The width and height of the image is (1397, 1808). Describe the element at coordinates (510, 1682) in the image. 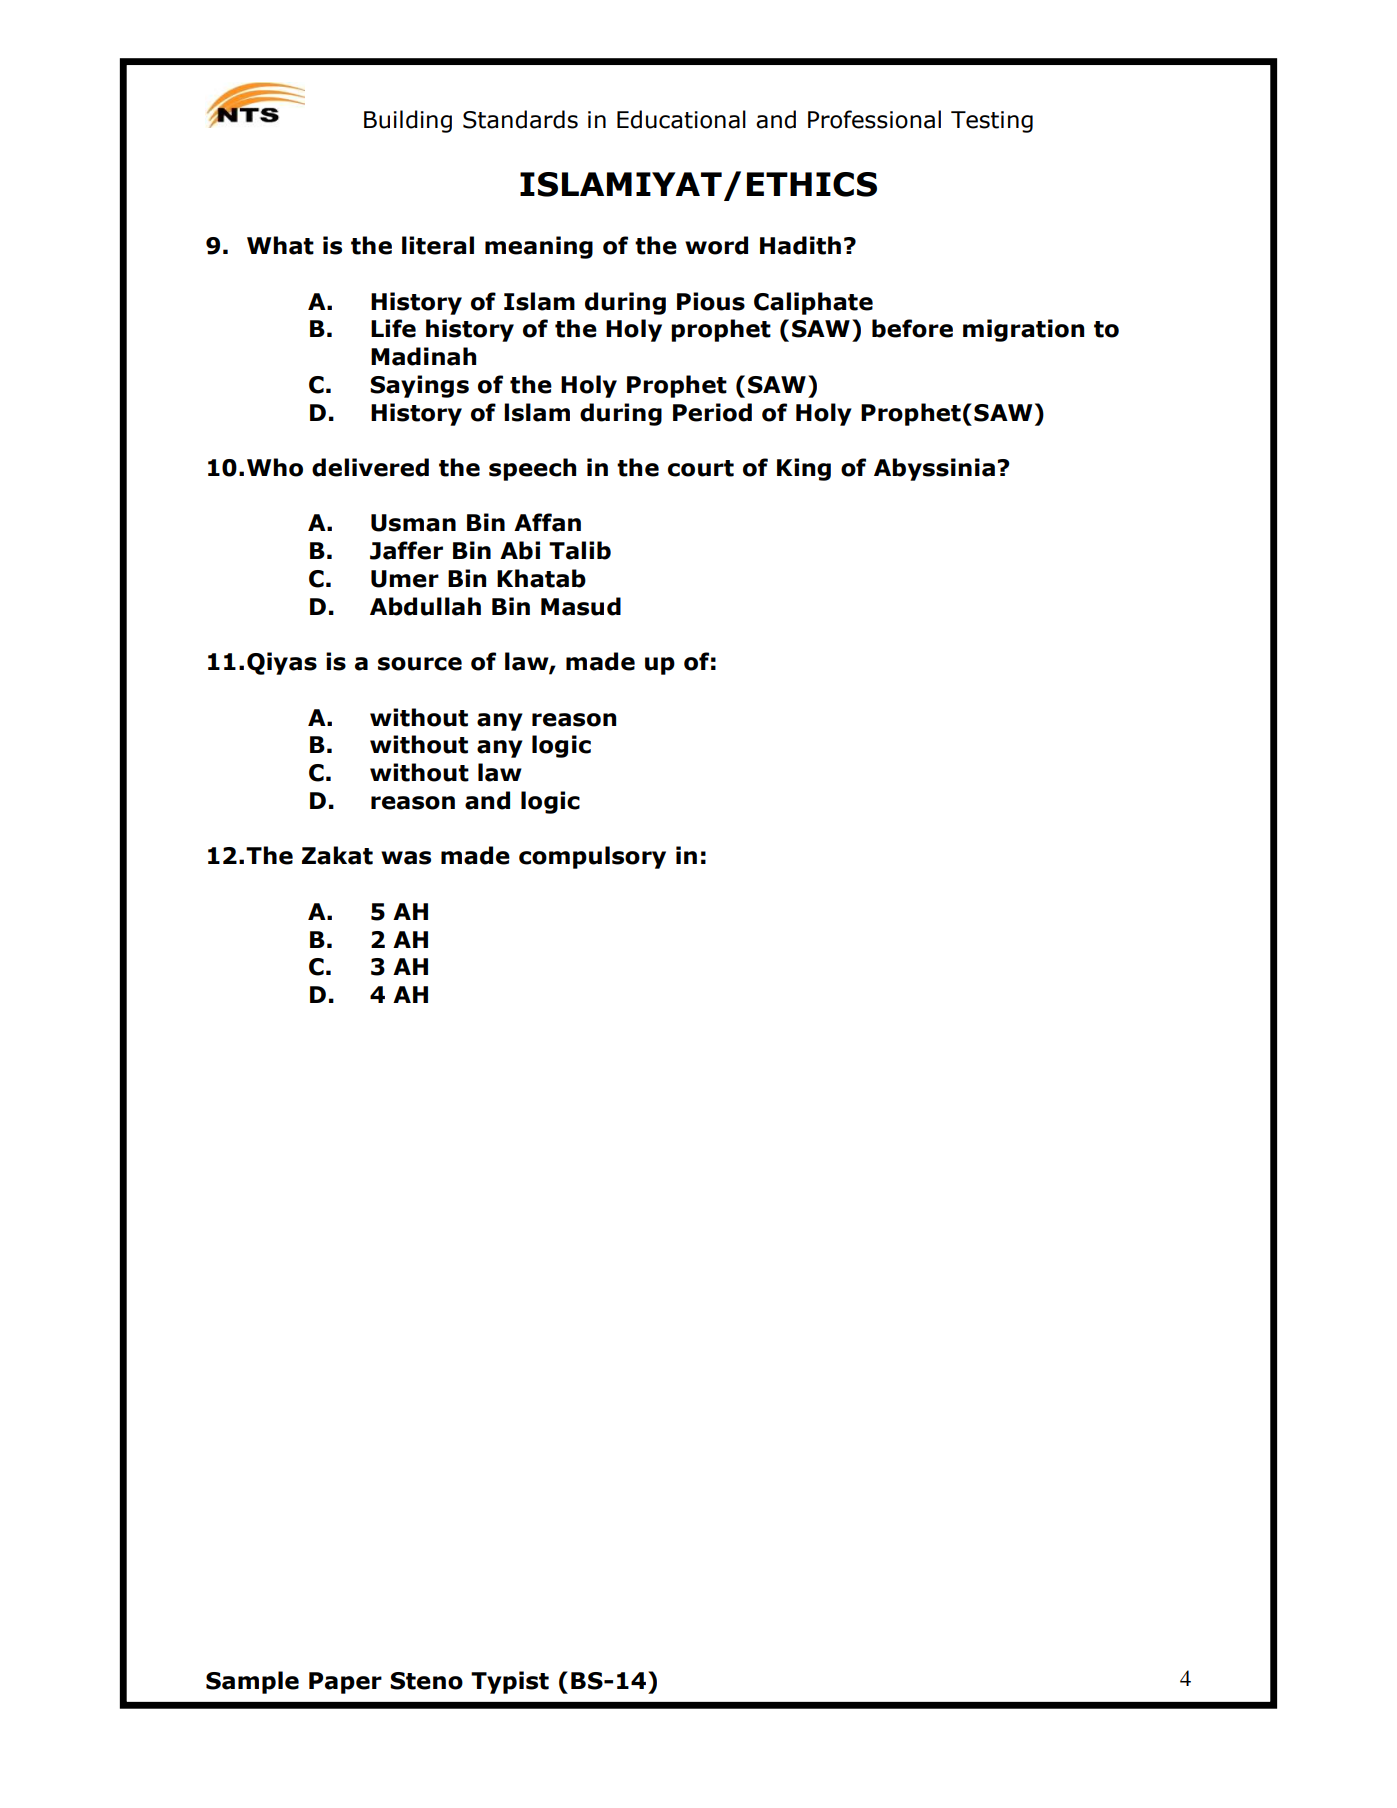

I see `Typist` at that location.
